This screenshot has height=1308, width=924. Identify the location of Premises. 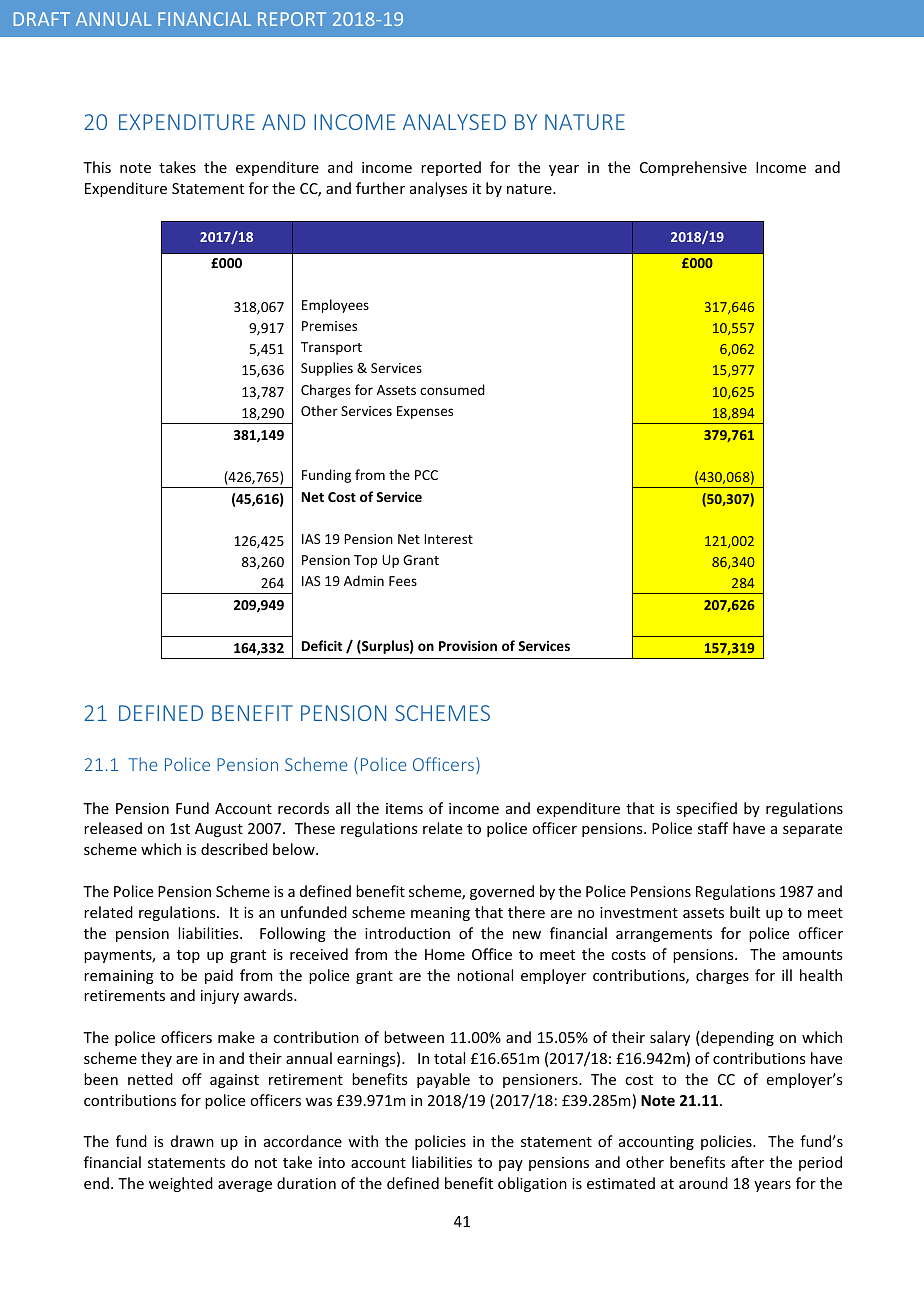
(329, 326).
